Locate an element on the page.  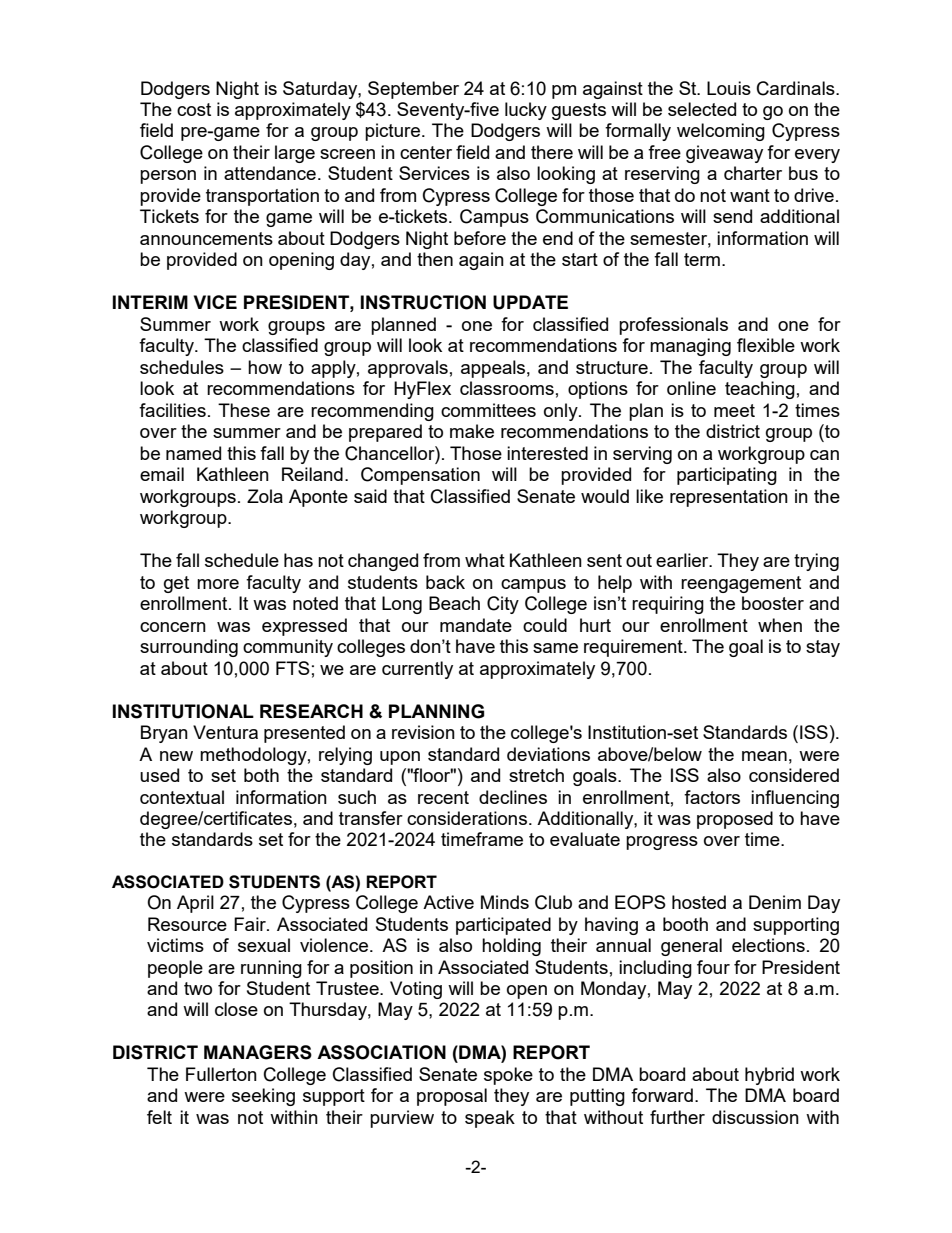
Fullerton is located at coordinates (221, 1074).
